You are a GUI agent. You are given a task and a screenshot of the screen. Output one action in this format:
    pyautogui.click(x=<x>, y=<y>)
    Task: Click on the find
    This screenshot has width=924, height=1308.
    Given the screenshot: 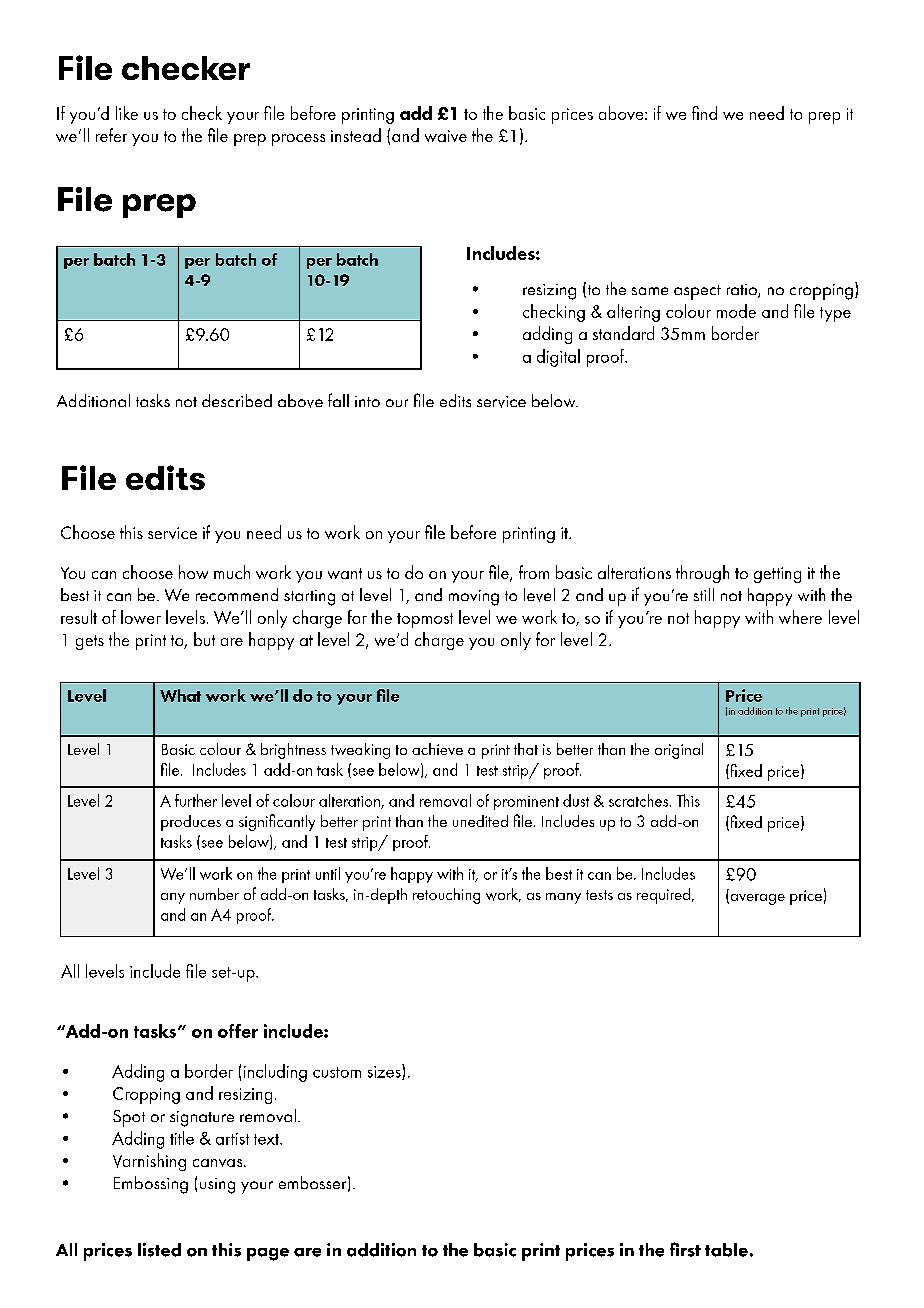 What is the action you would take?
    pyautogui.click(x=704, y=113)
